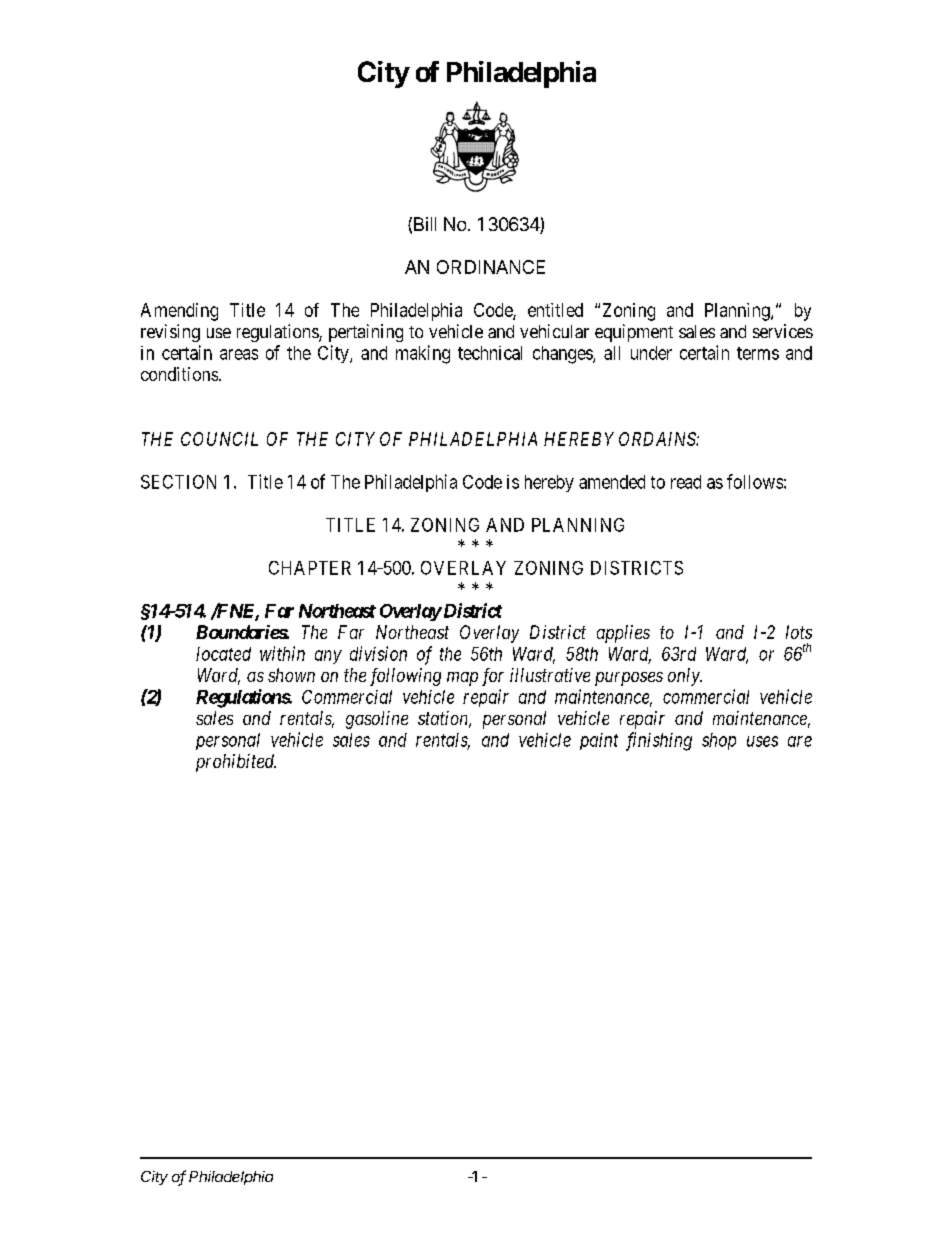 Image resolution: width=952 pixels, height=1233 pixels. Describe the element at coordinates (223, 654) in the page. I see `located` at that location.
